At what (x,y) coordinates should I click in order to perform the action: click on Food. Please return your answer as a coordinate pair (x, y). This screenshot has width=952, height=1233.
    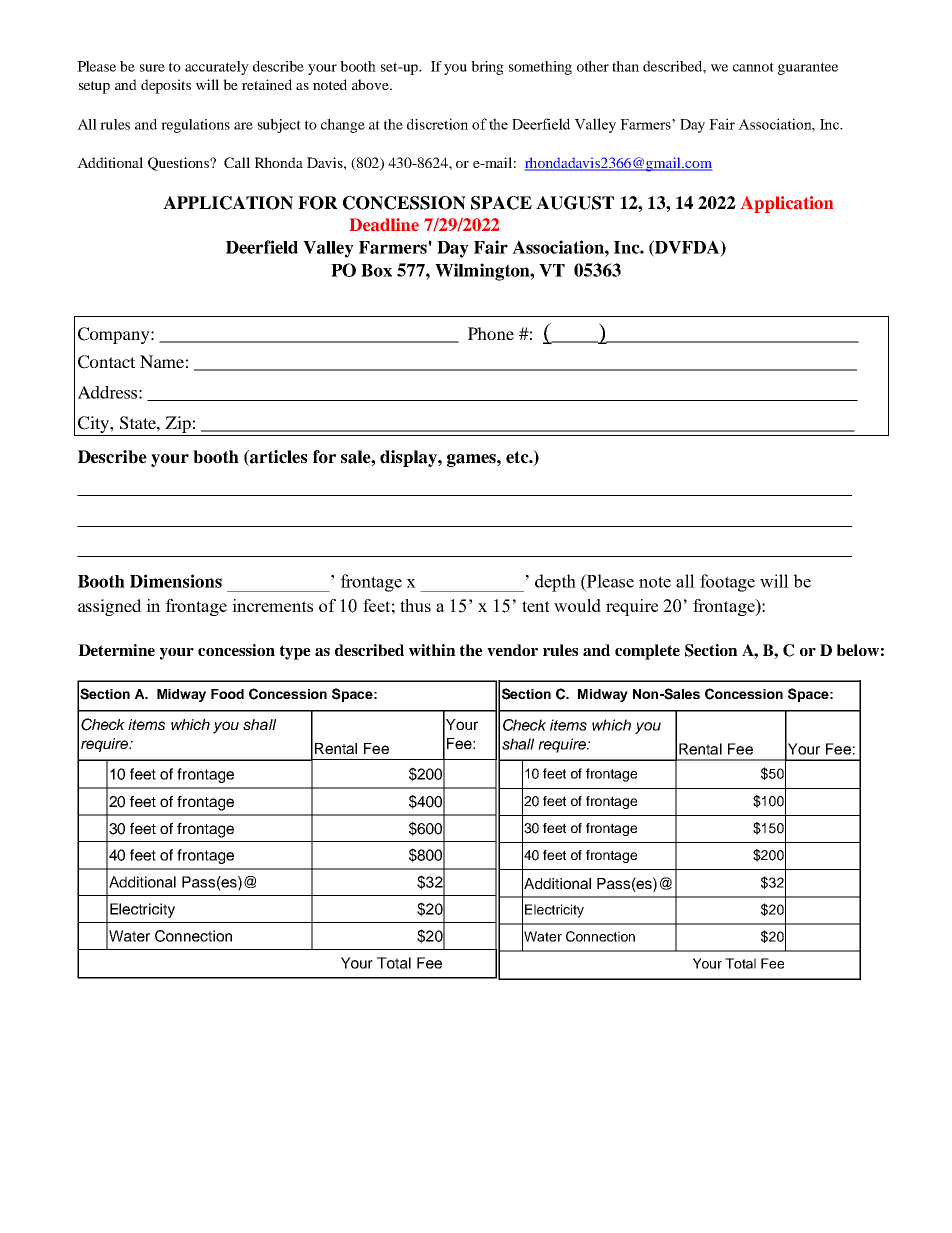
    Looking at the image, I should click on (227, 694).
